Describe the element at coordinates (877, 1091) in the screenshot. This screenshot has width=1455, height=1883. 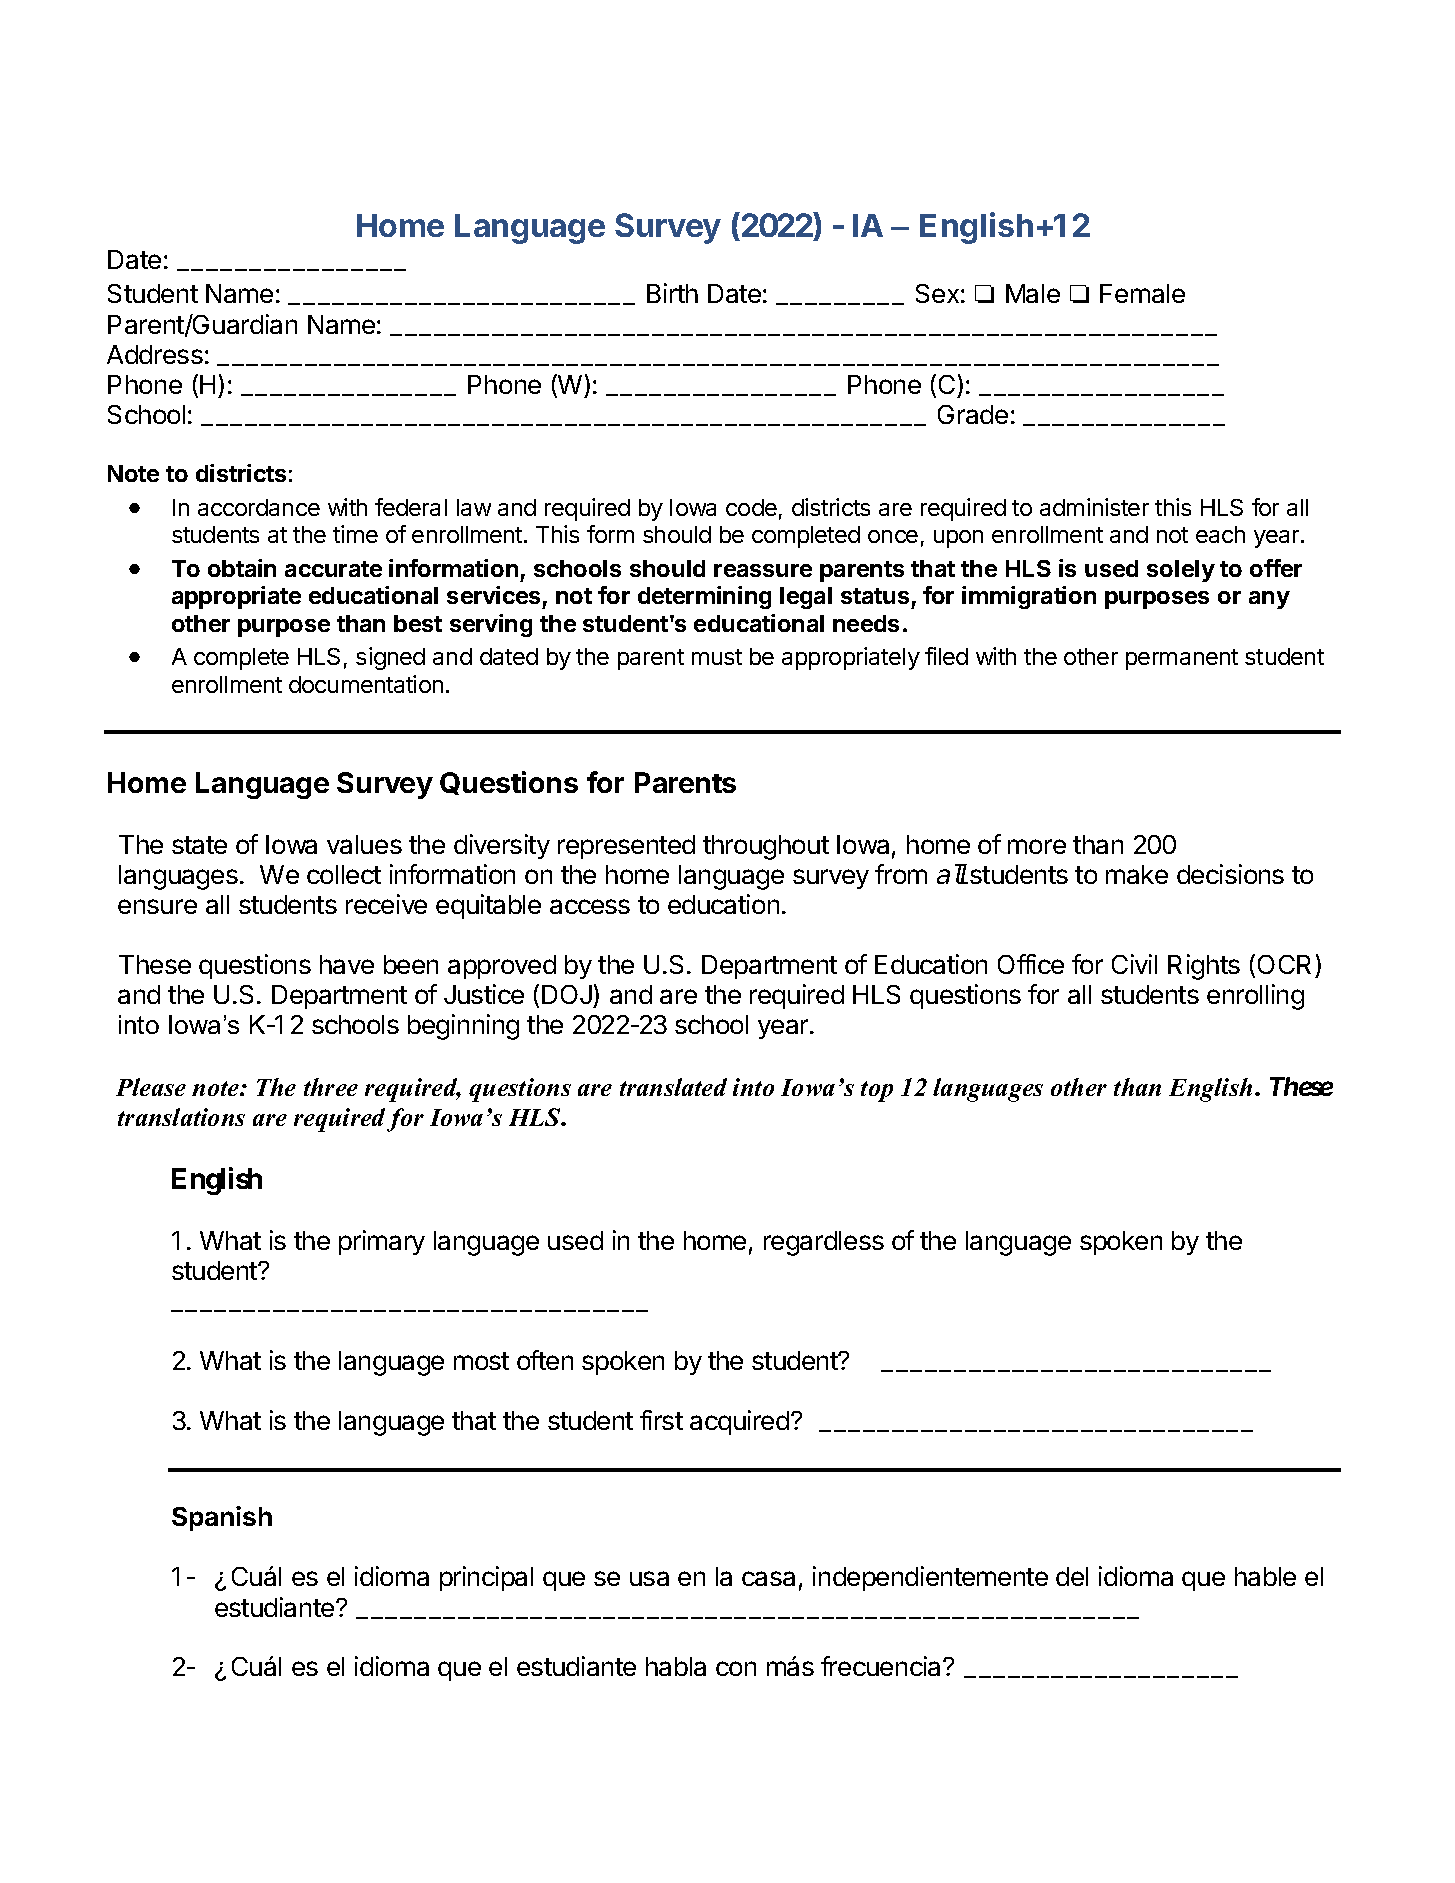
I see `top` at that location.
